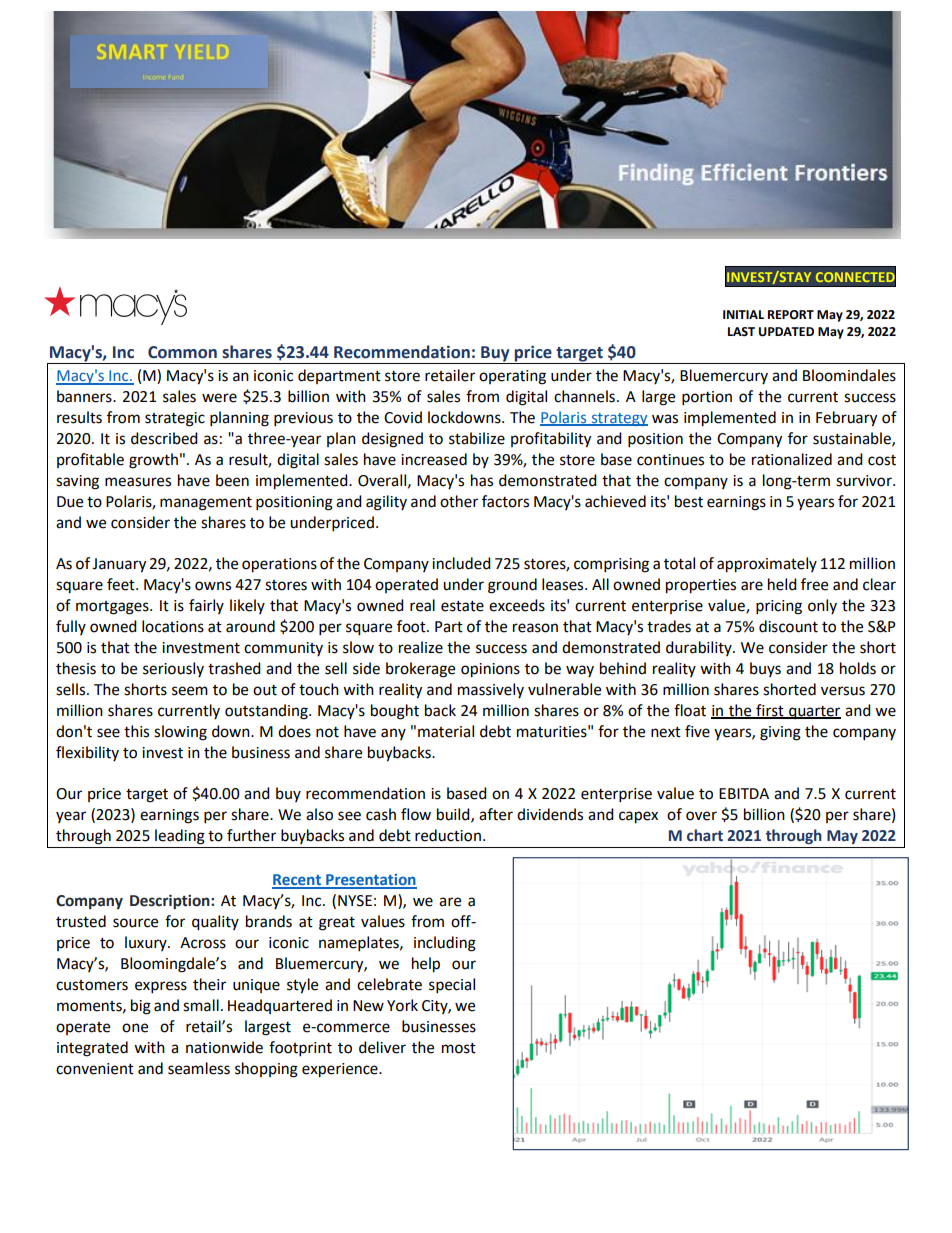 This image has width=952, height=1233. What do you see at coordinates (782, 584) in the image?
I see `held` at bounding box center [782, 584].
